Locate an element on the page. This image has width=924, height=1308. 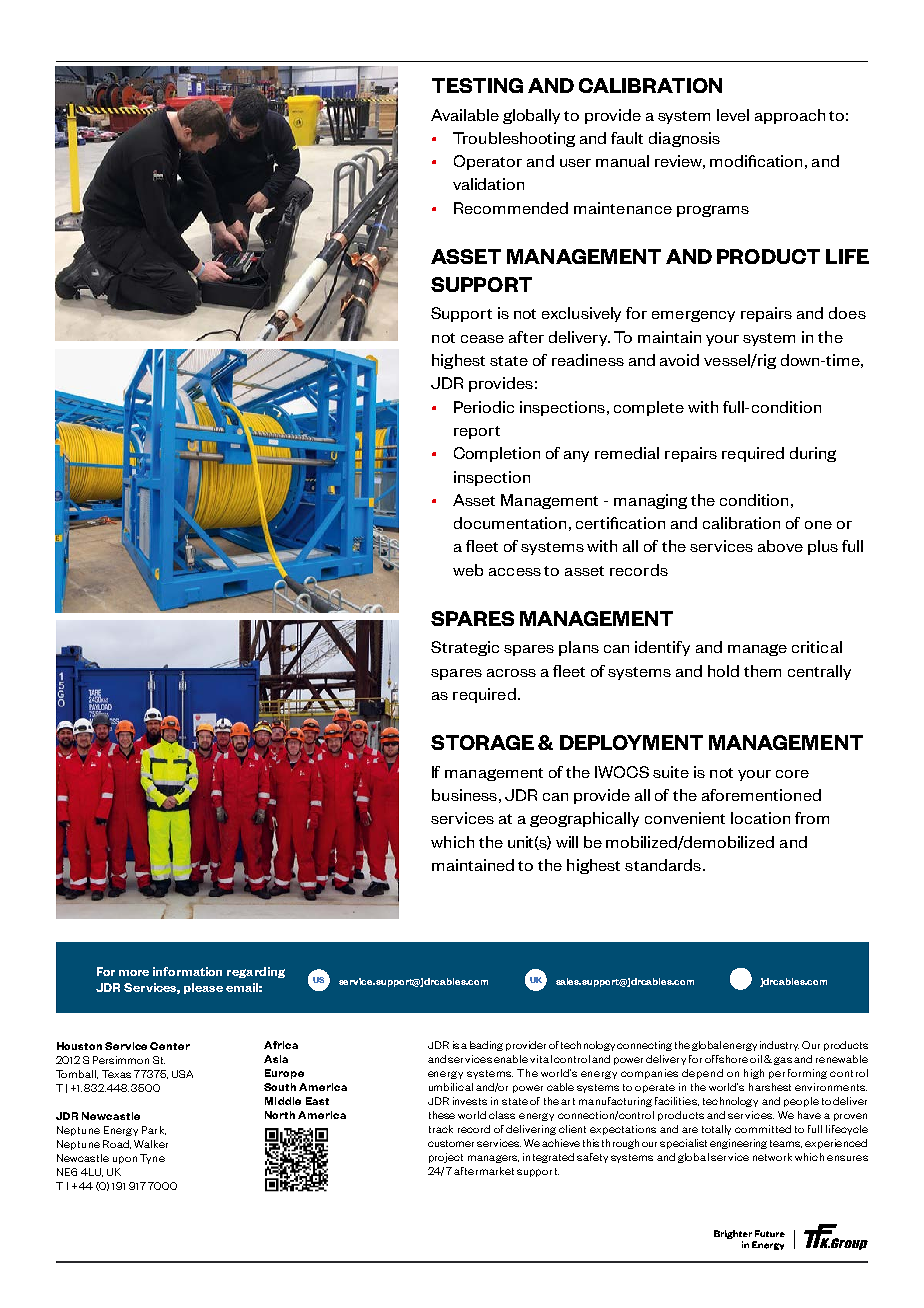
level is located at coordinates (733, 115).
